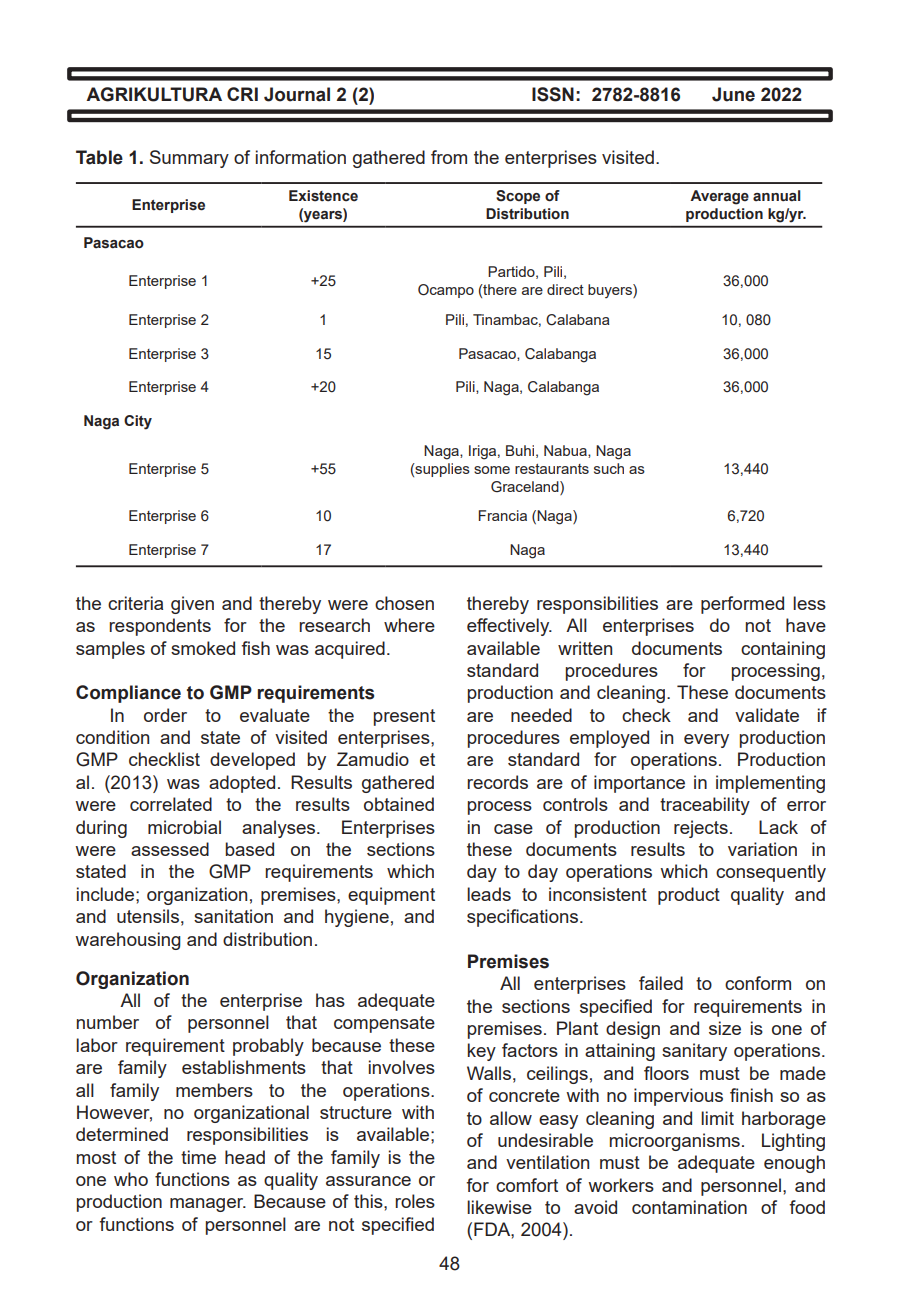 Image resolution: width=900 pixels, height=1316 pixels. Describe the element at coordinates (415, 1201) in the document. I see `roles` at that location.
